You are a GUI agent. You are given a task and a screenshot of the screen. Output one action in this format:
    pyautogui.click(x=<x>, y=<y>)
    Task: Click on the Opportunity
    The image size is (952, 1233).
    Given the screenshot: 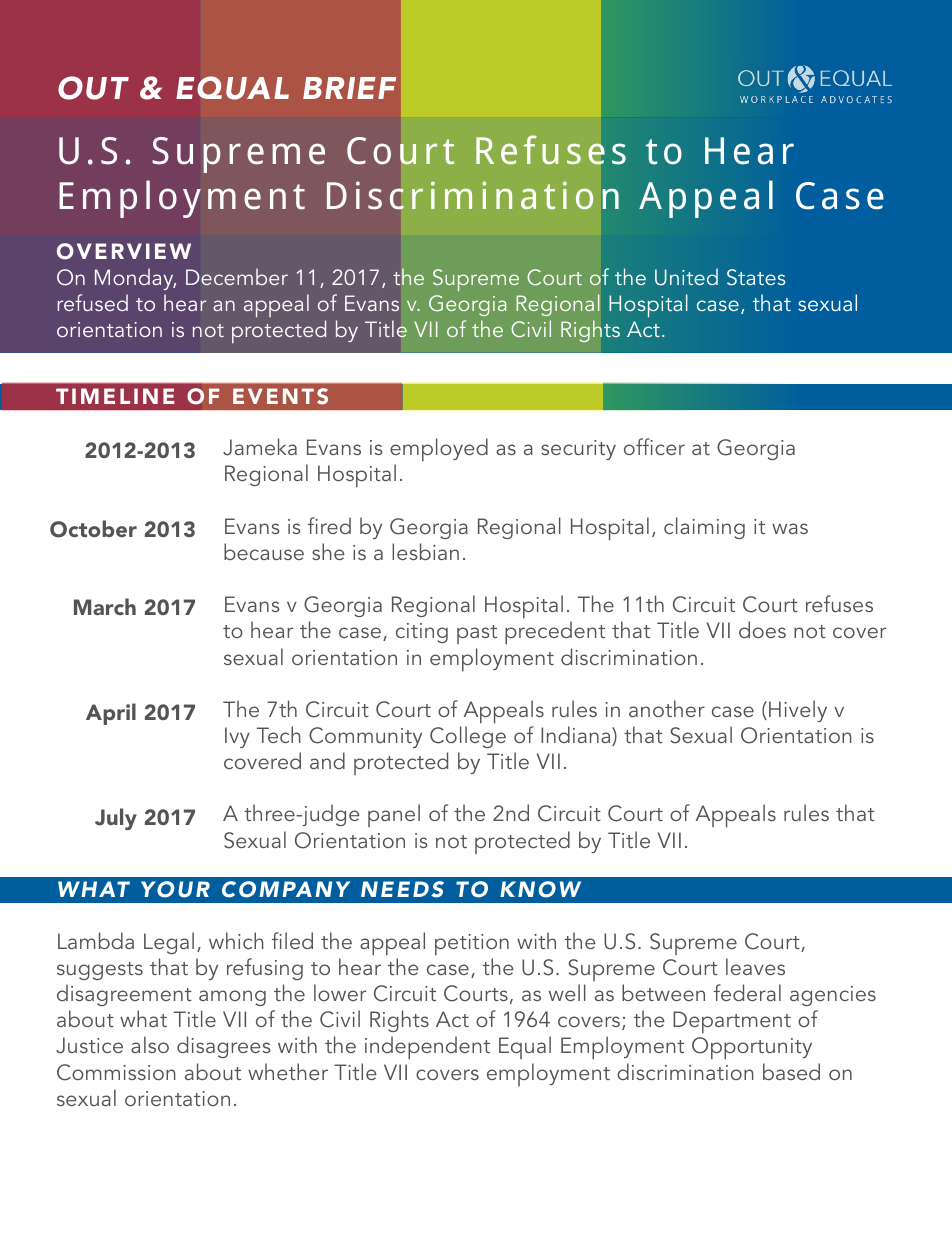 What is the action you would take?
    pyautogui.click(x=752, y=1048)
